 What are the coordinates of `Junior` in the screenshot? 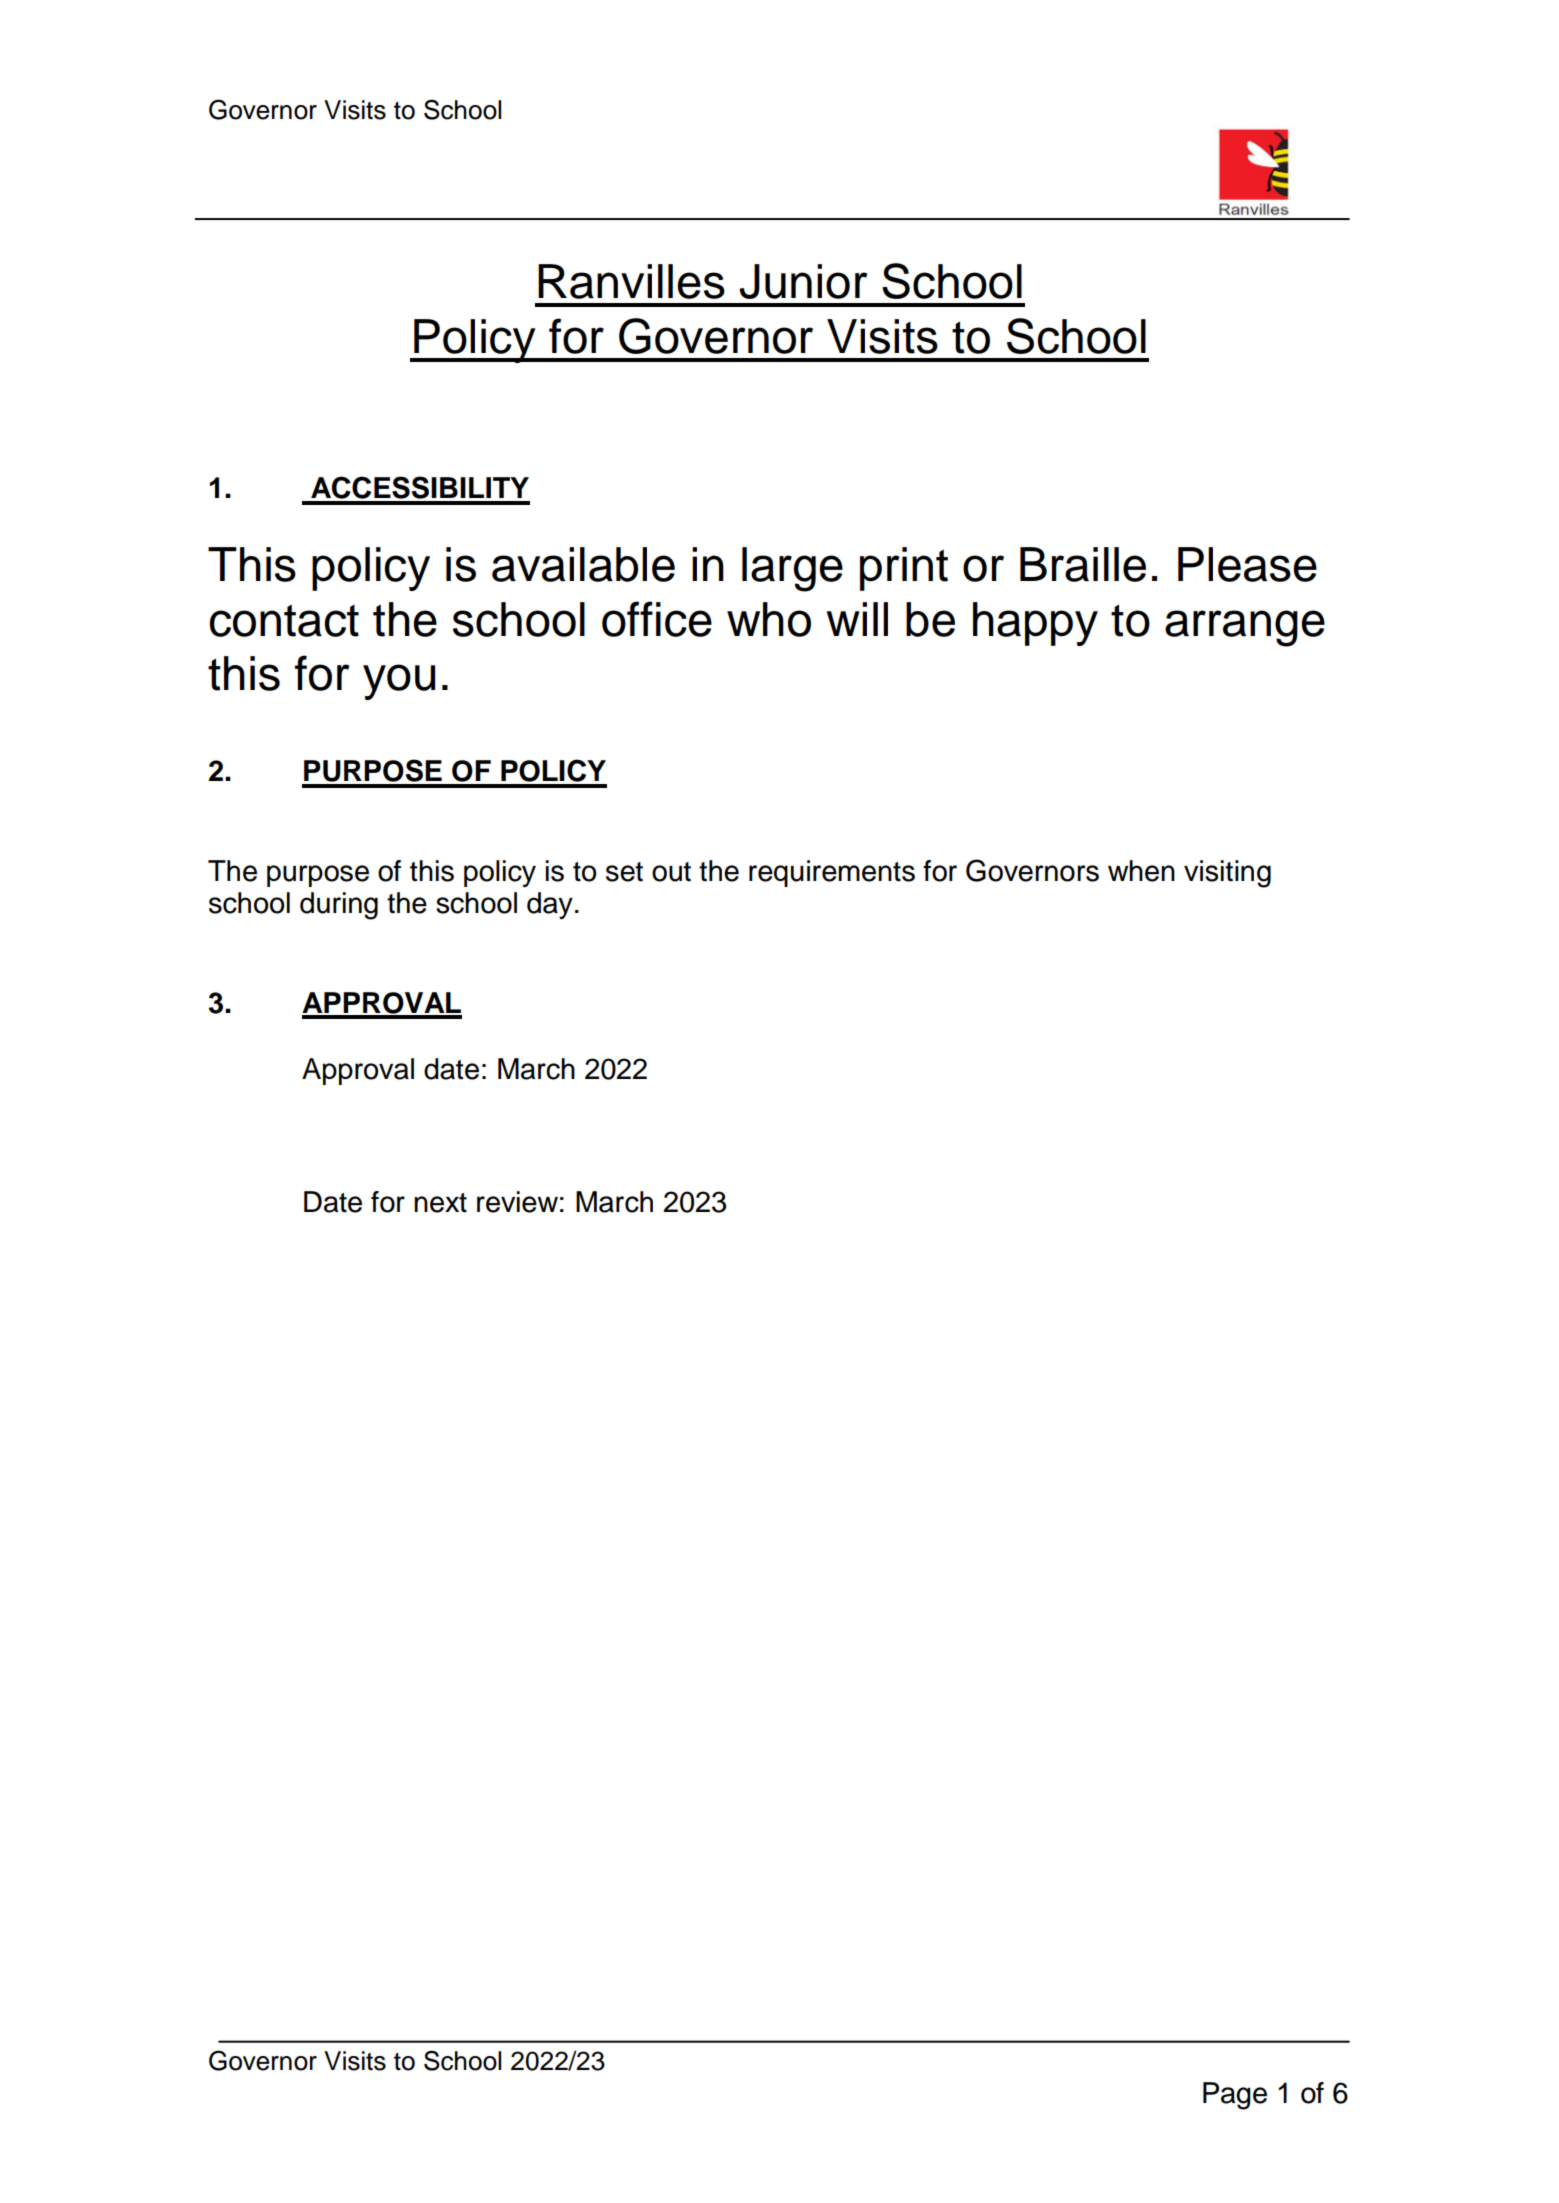 It's located at (803, 281).
